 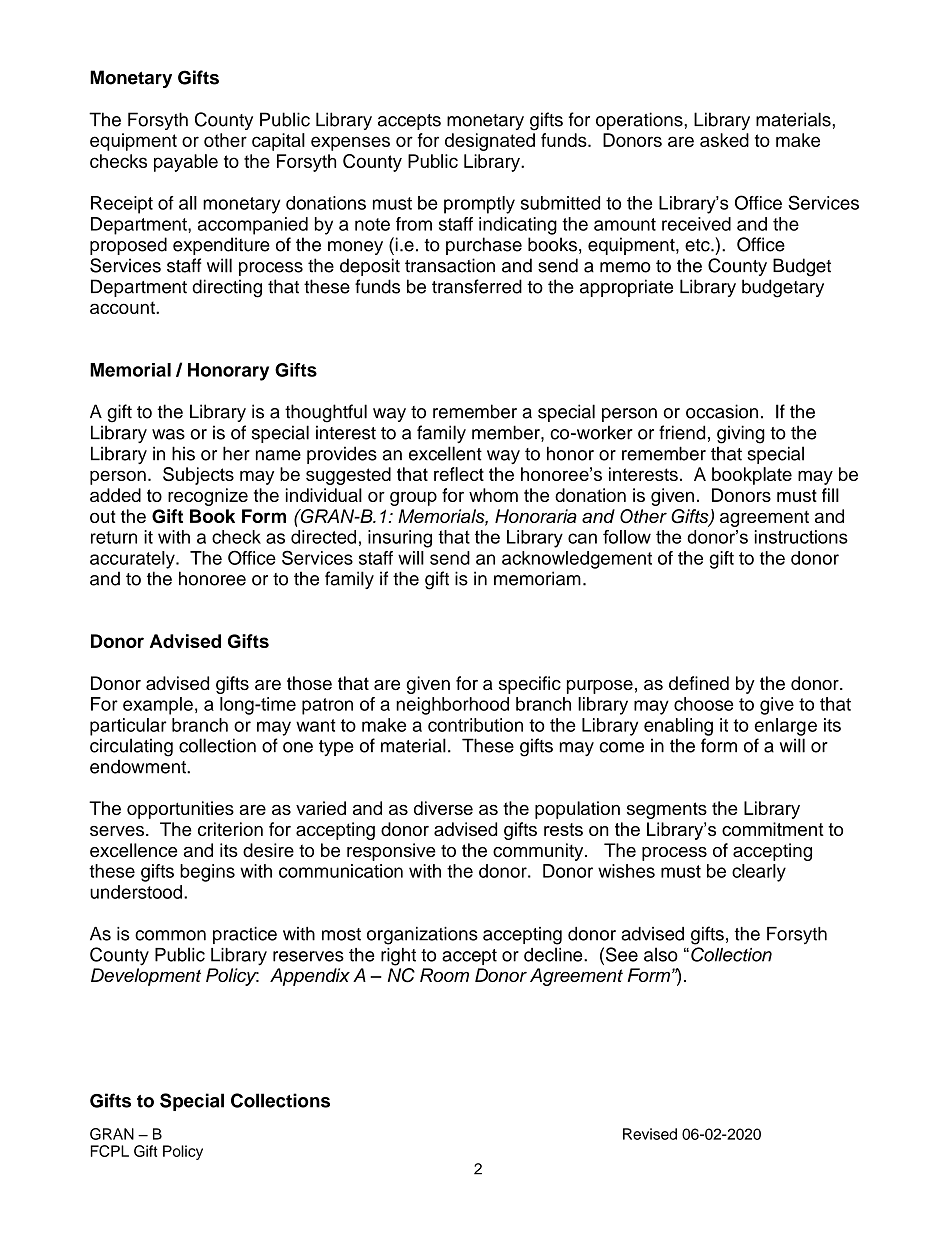 What do you see at coordinates (445, 453) in the screenshot?
I see `excellent` at bounding box center [445, 453].
